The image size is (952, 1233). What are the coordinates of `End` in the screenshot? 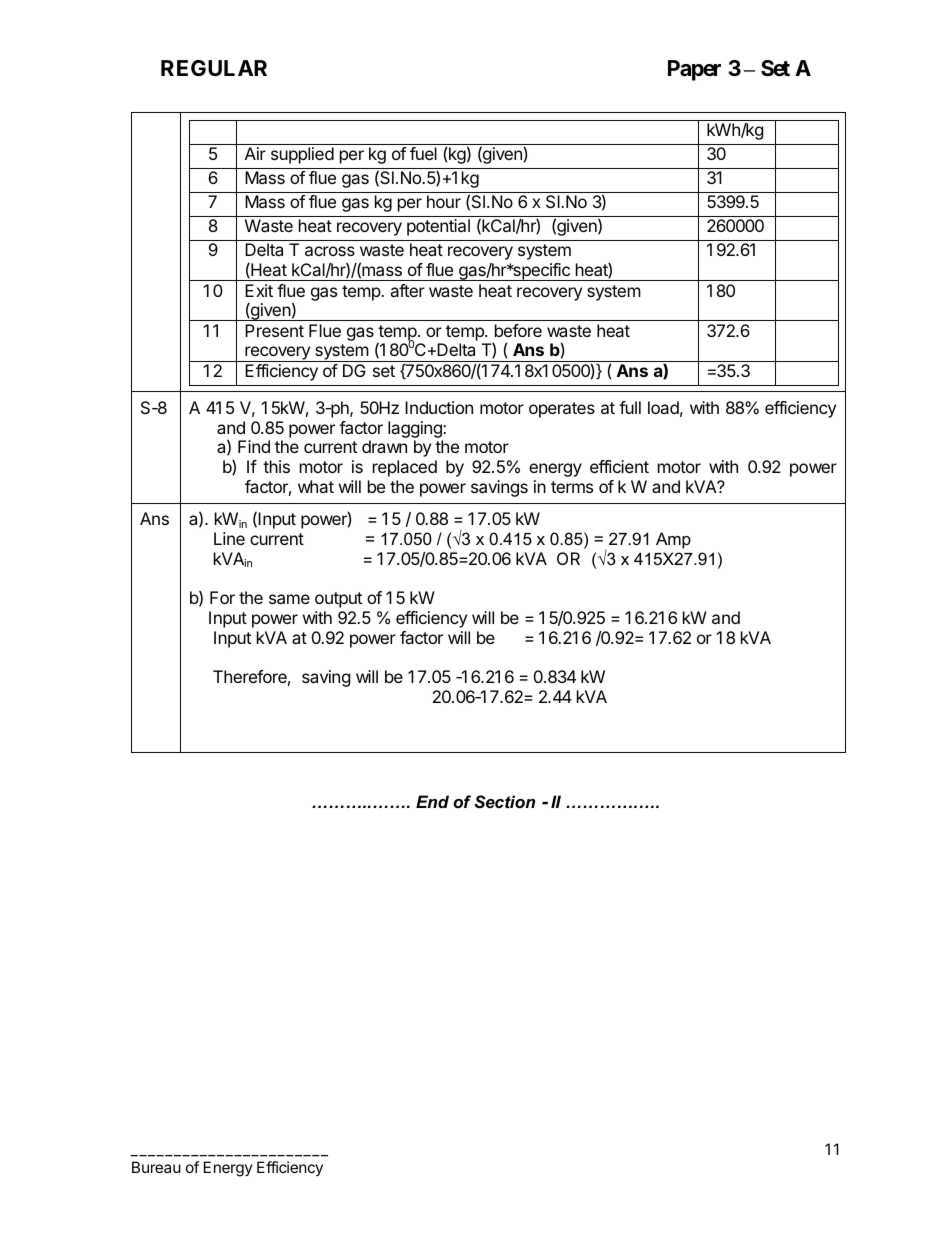 It's located at (432, 801).
